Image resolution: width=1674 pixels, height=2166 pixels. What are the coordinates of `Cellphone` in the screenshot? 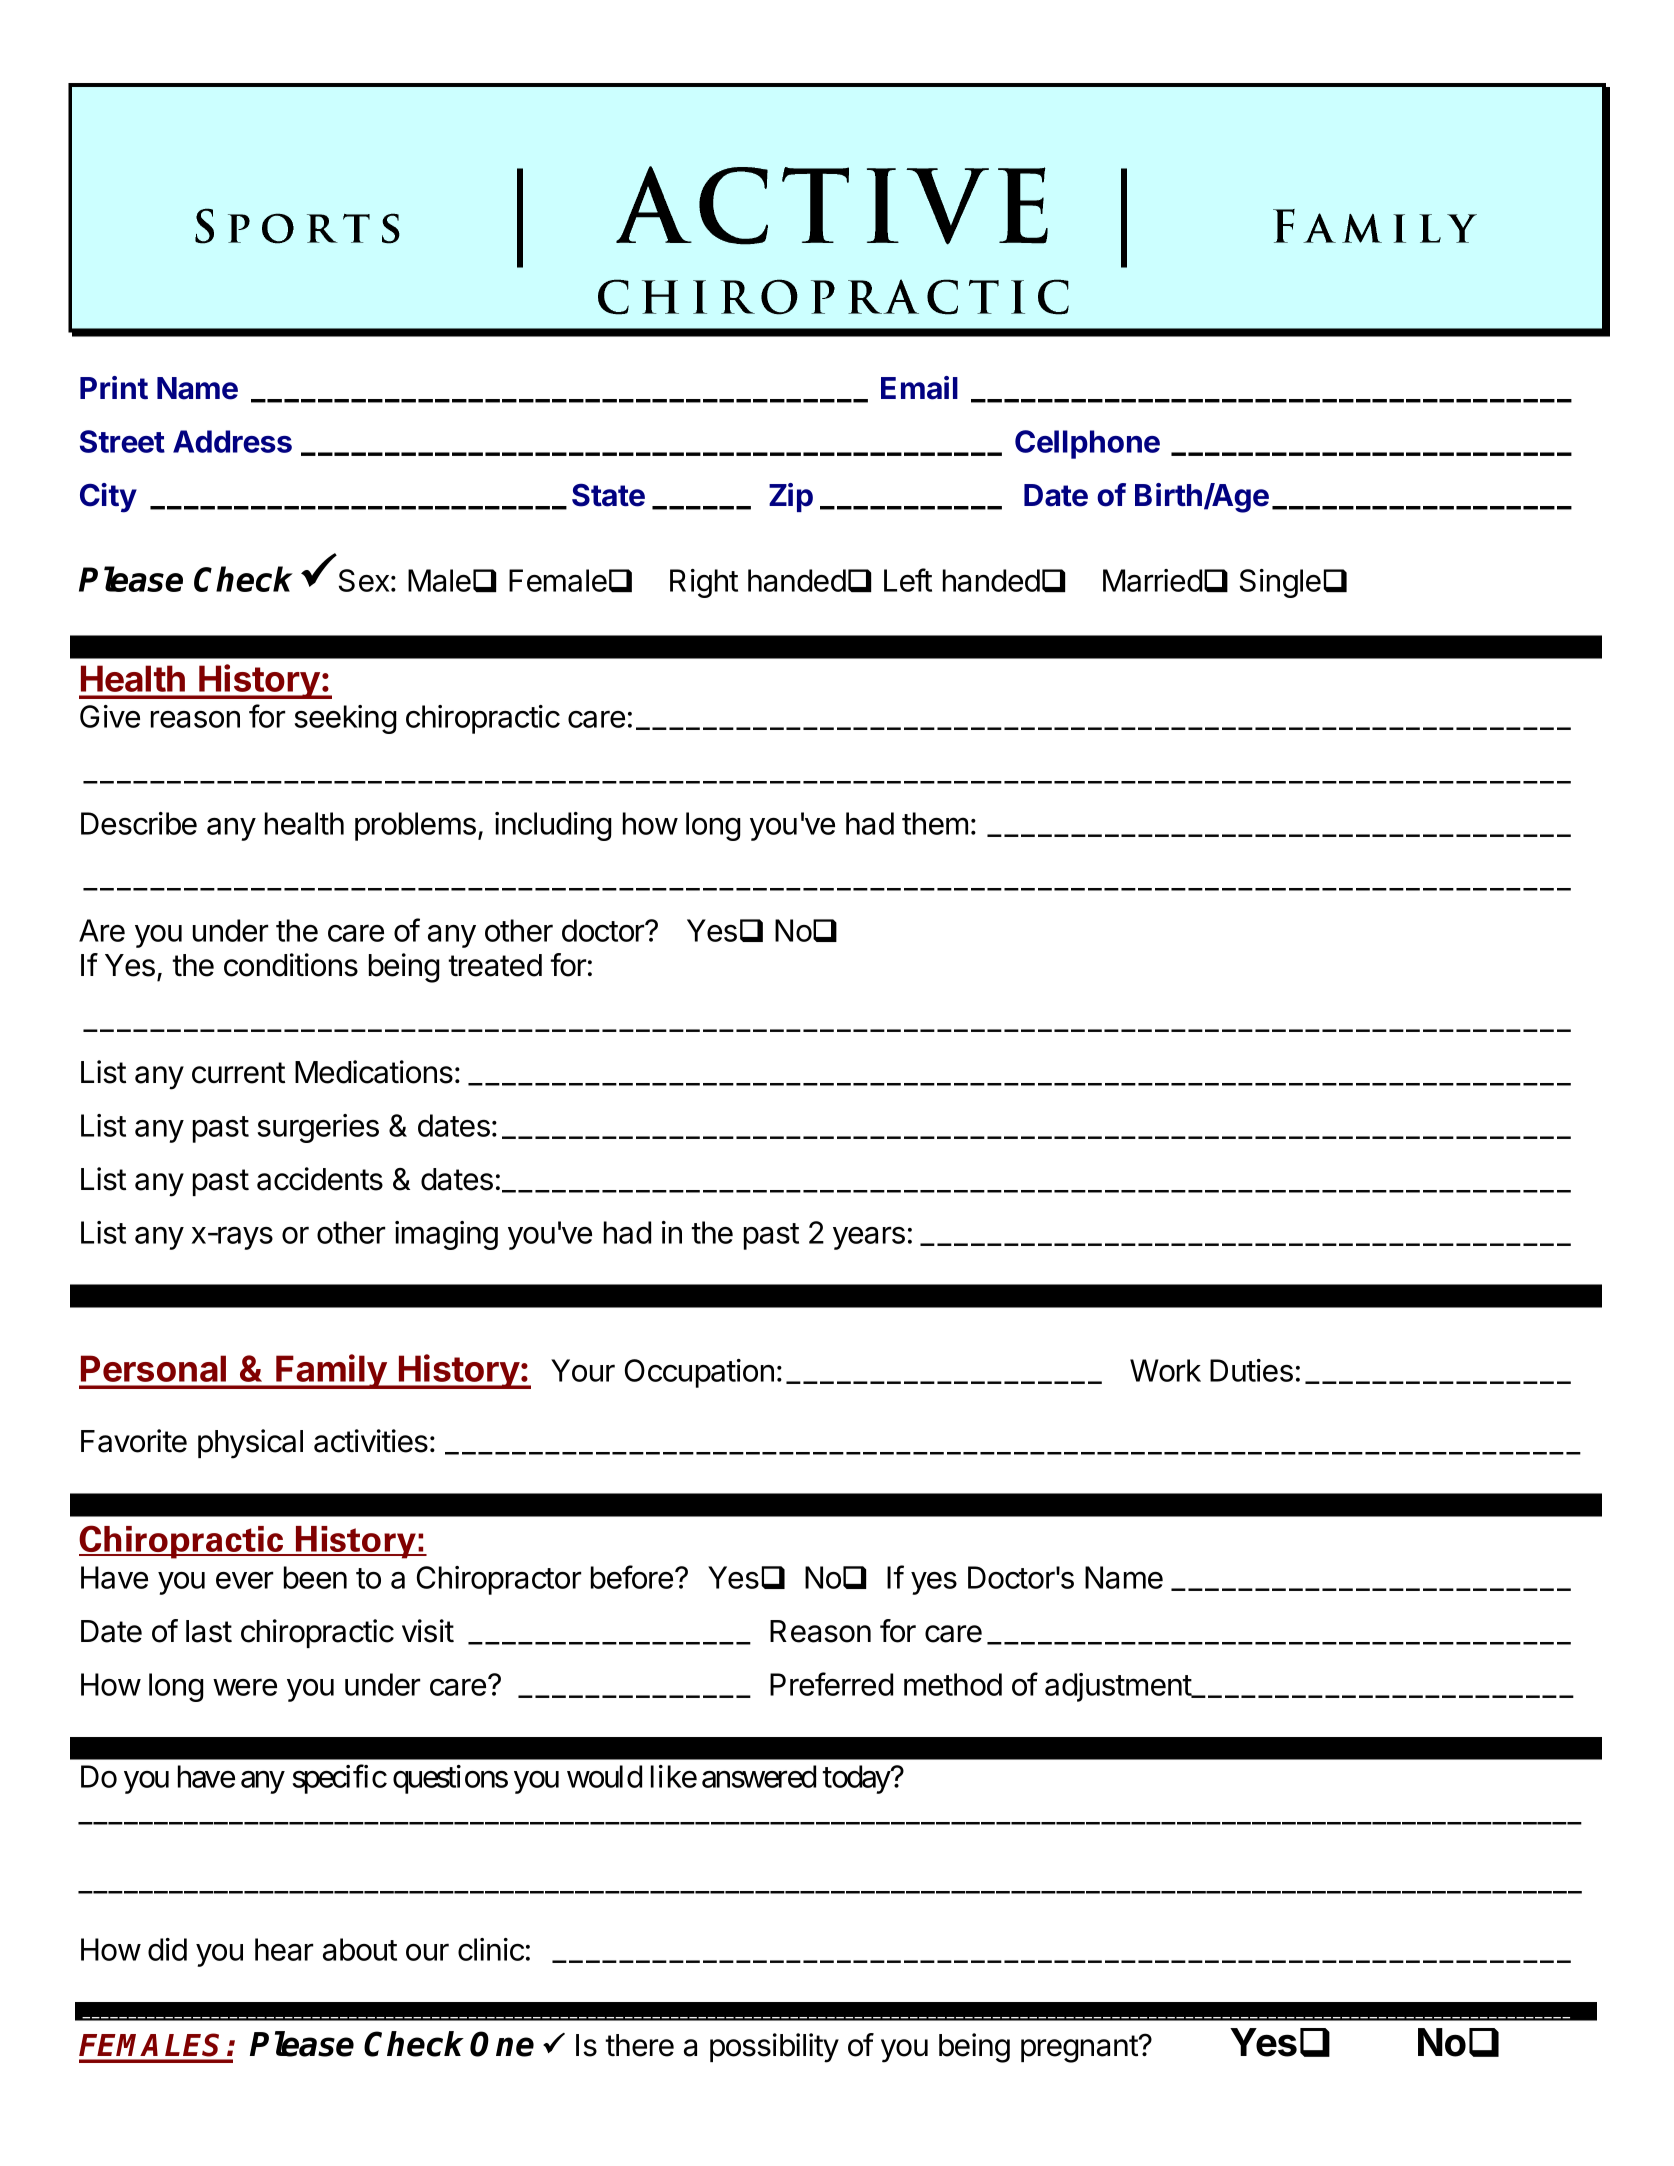 It's located at (1087, 444).
